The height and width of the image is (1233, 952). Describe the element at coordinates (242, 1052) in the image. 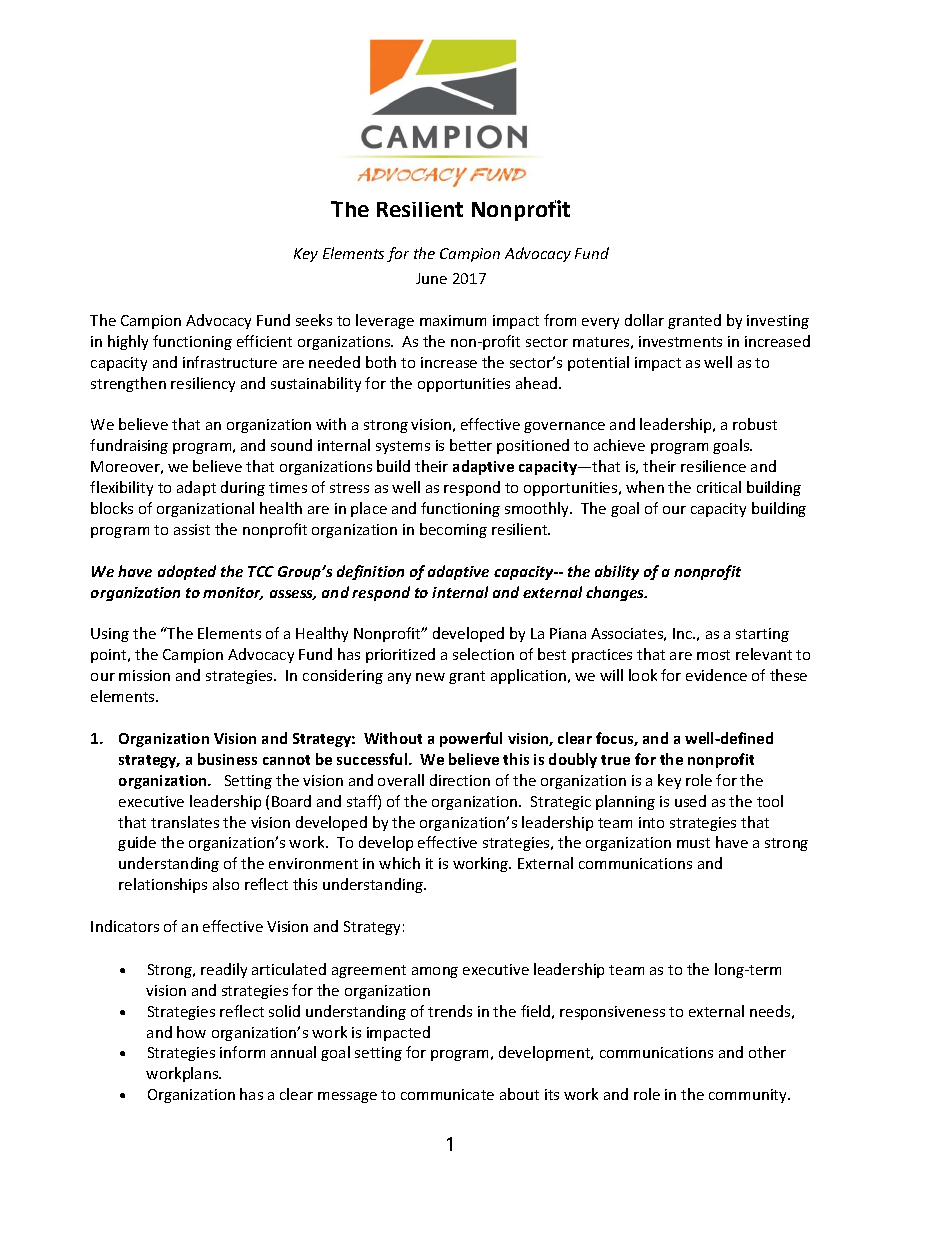

I see `inform` at that location.
